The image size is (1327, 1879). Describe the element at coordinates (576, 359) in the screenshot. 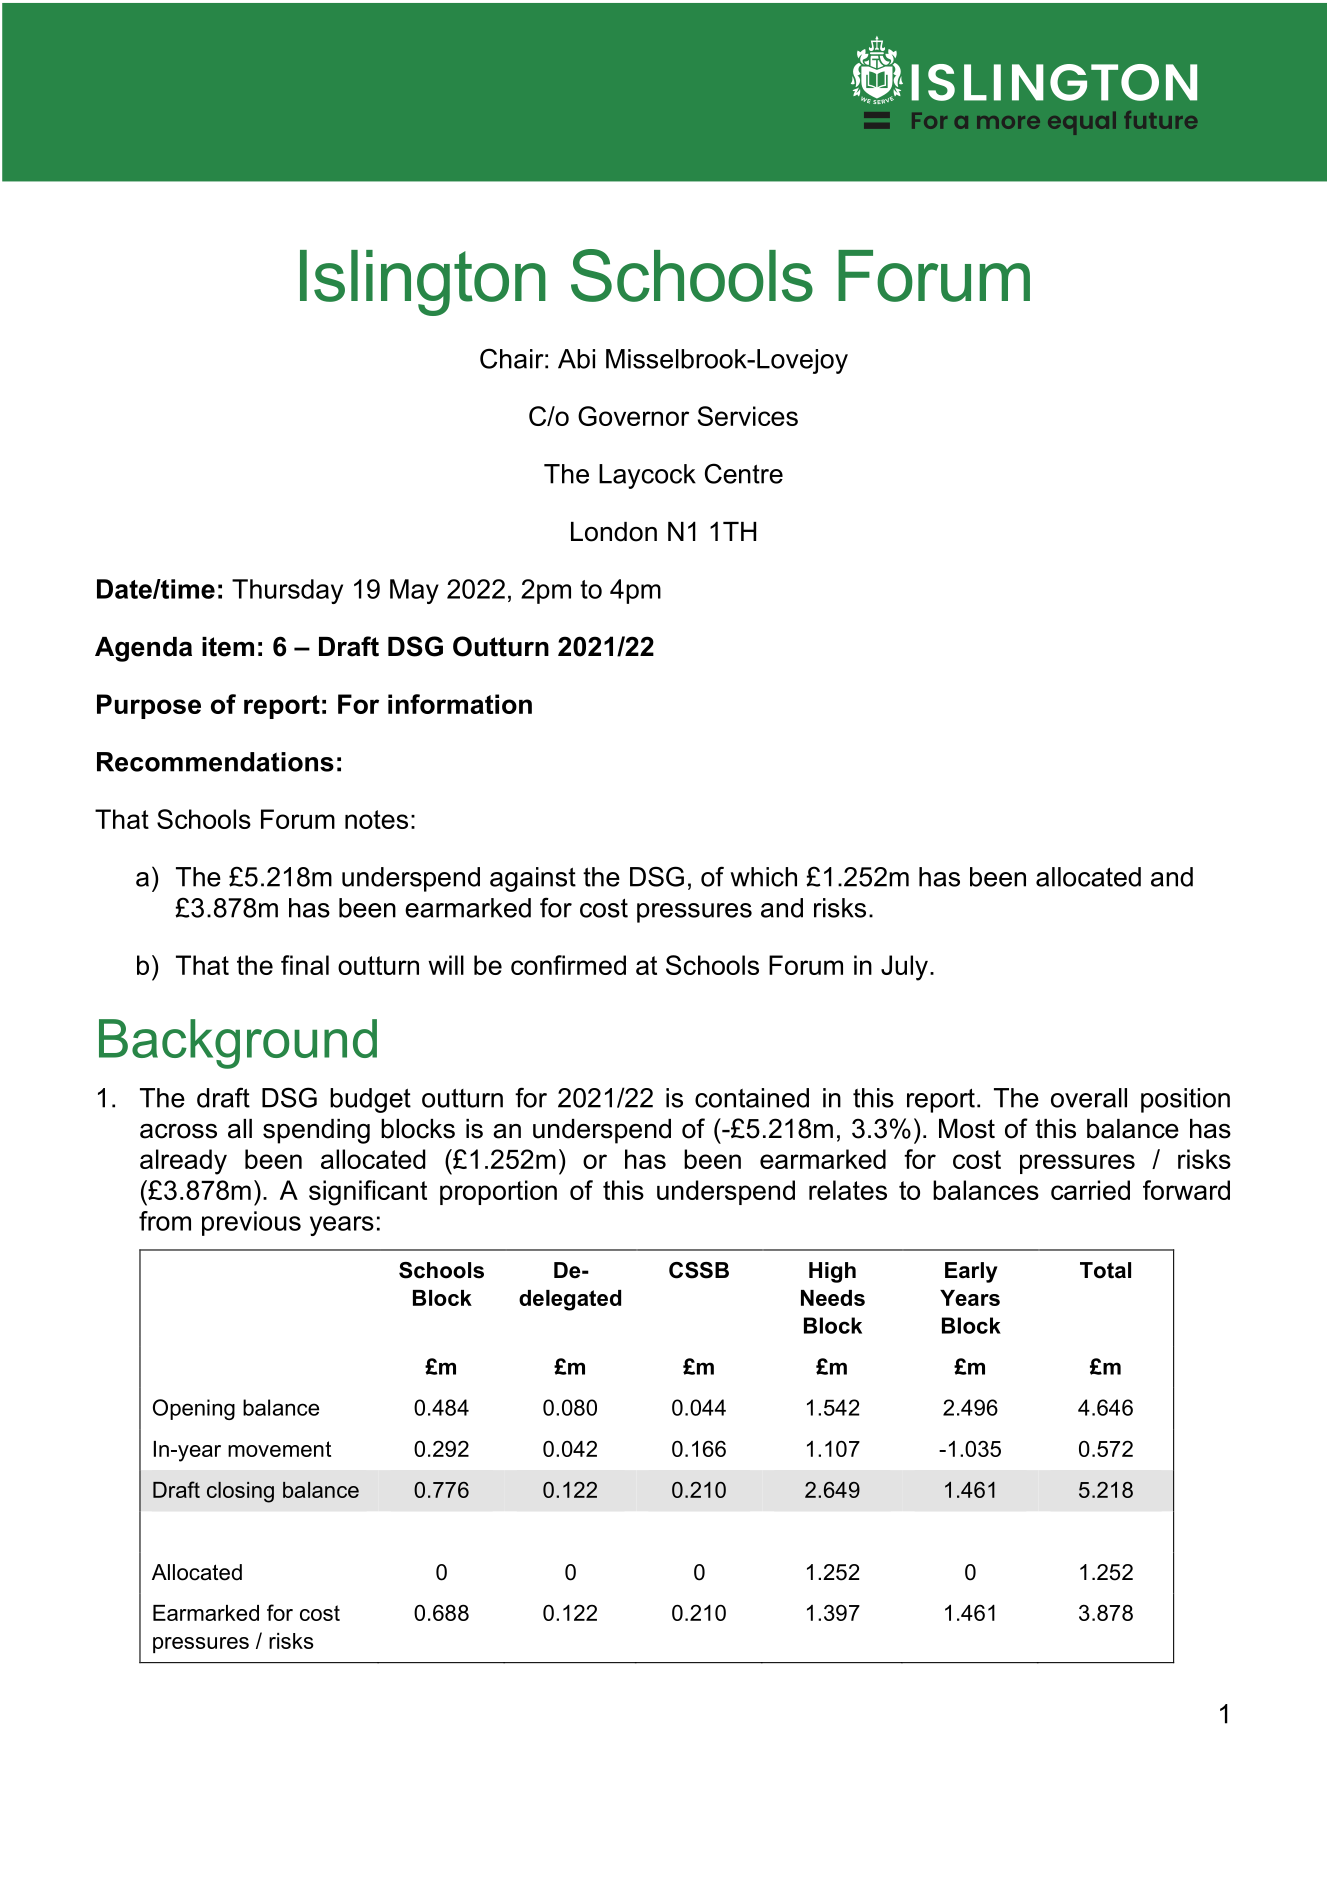

I see `Abi` at that location.
